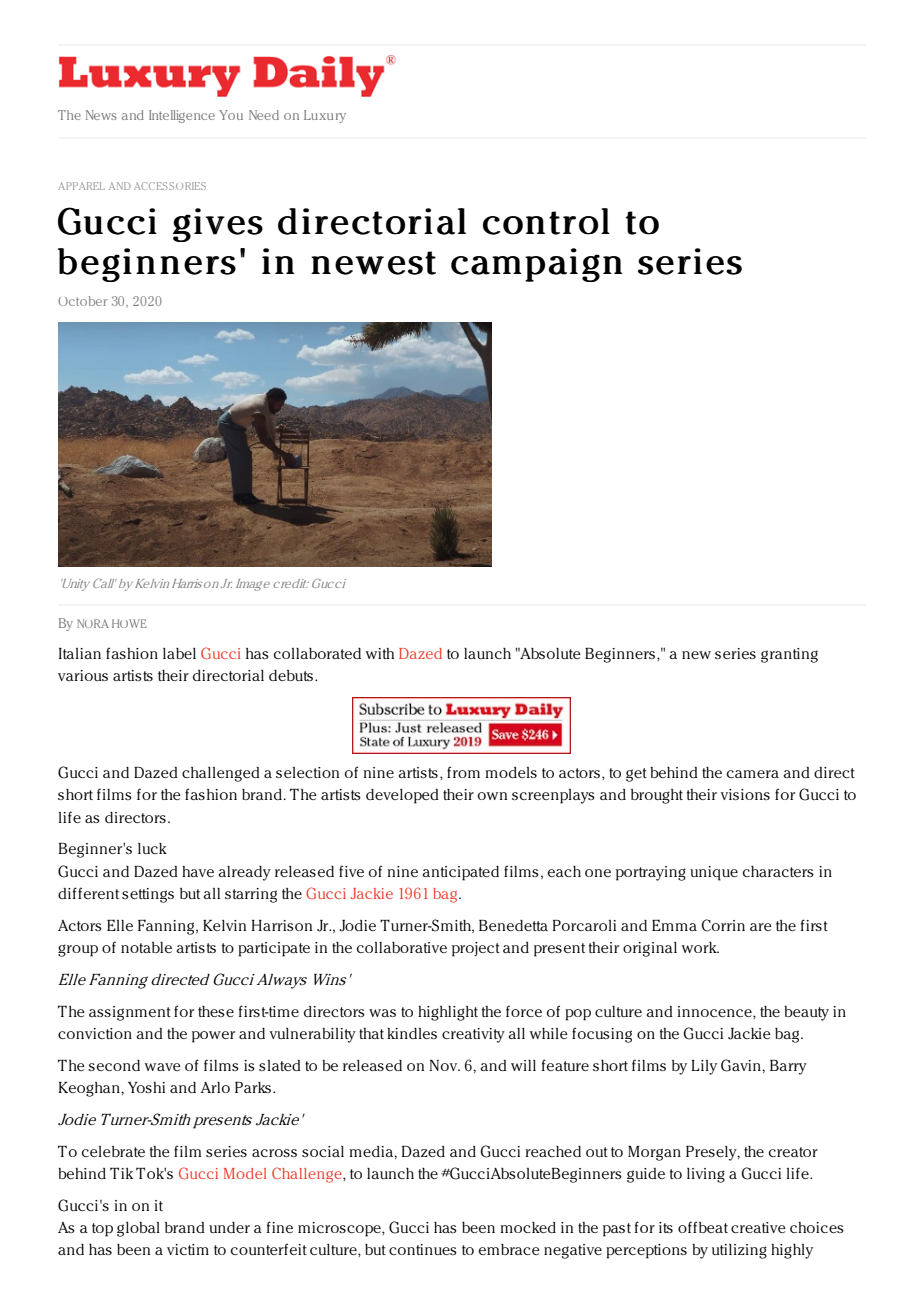 The width and height of the page is (924, 1308). I want to click on Luxury, so click(325, 116).
